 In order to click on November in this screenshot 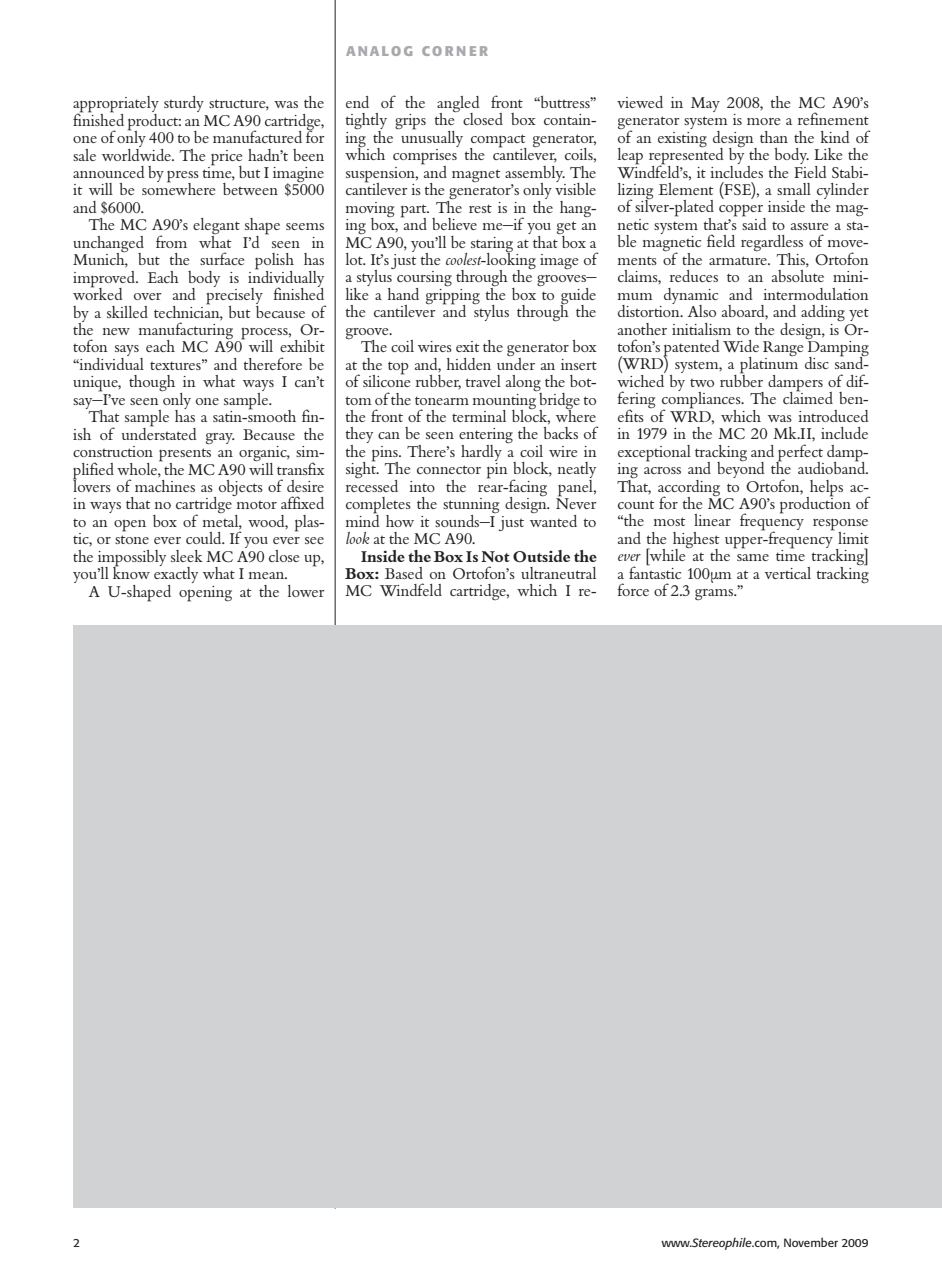, I will do `click(811, 1242)`.
